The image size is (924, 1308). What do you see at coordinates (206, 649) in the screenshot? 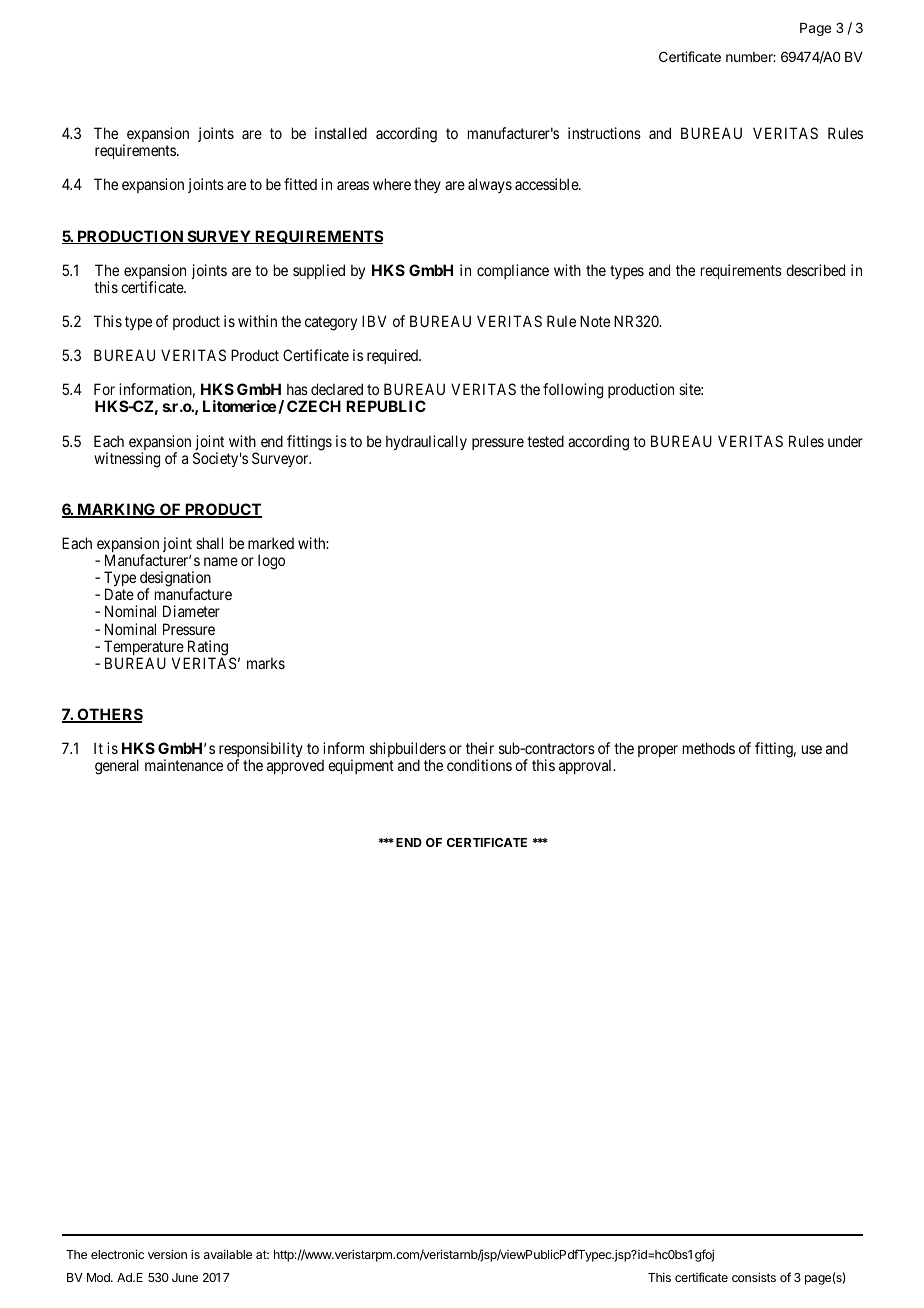
I see `Rating` at bounding box center [206, 649].
